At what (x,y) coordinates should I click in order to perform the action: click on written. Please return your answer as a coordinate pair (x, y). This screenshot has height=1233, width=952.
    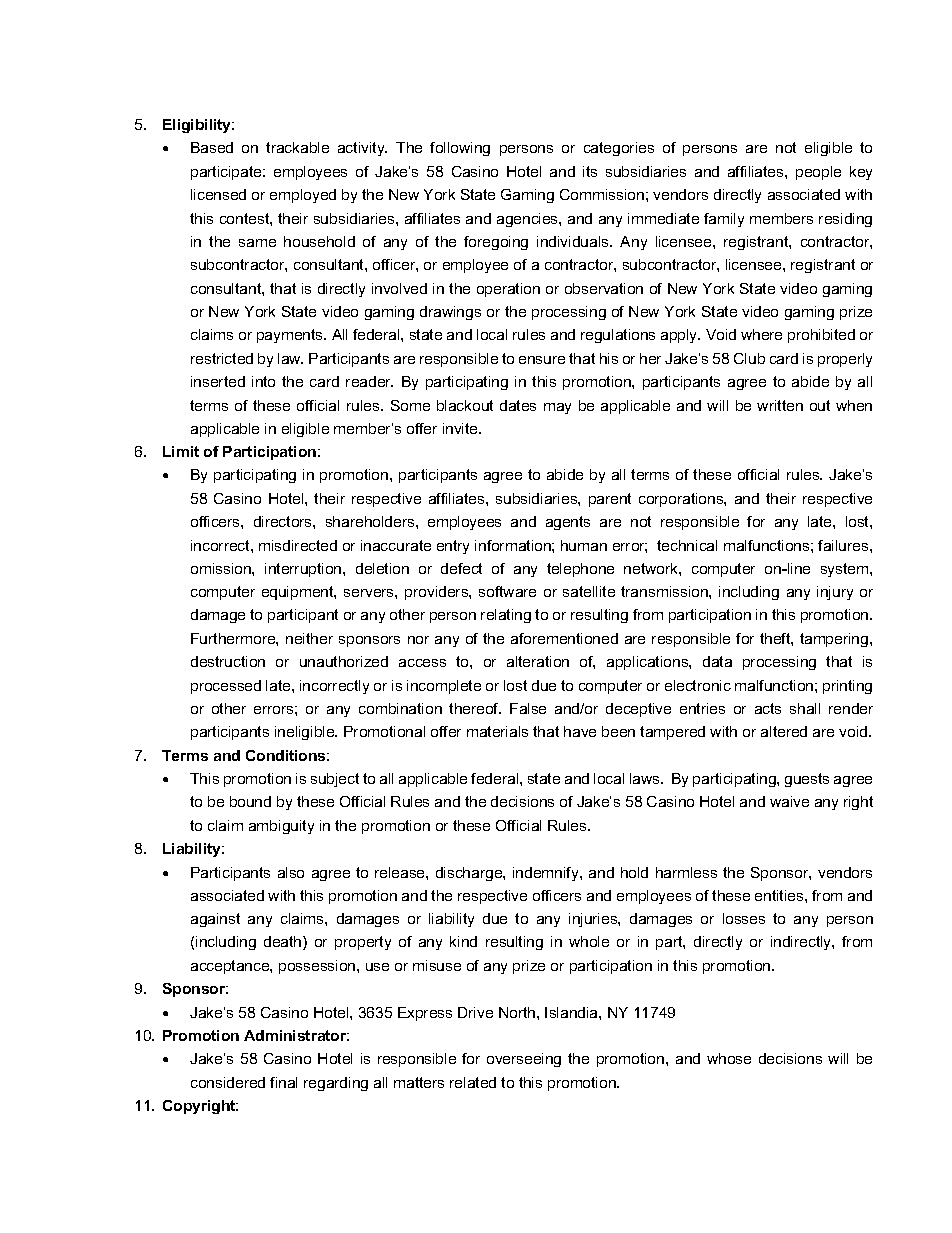
    Looking at the image, I should click on (780, 405).
